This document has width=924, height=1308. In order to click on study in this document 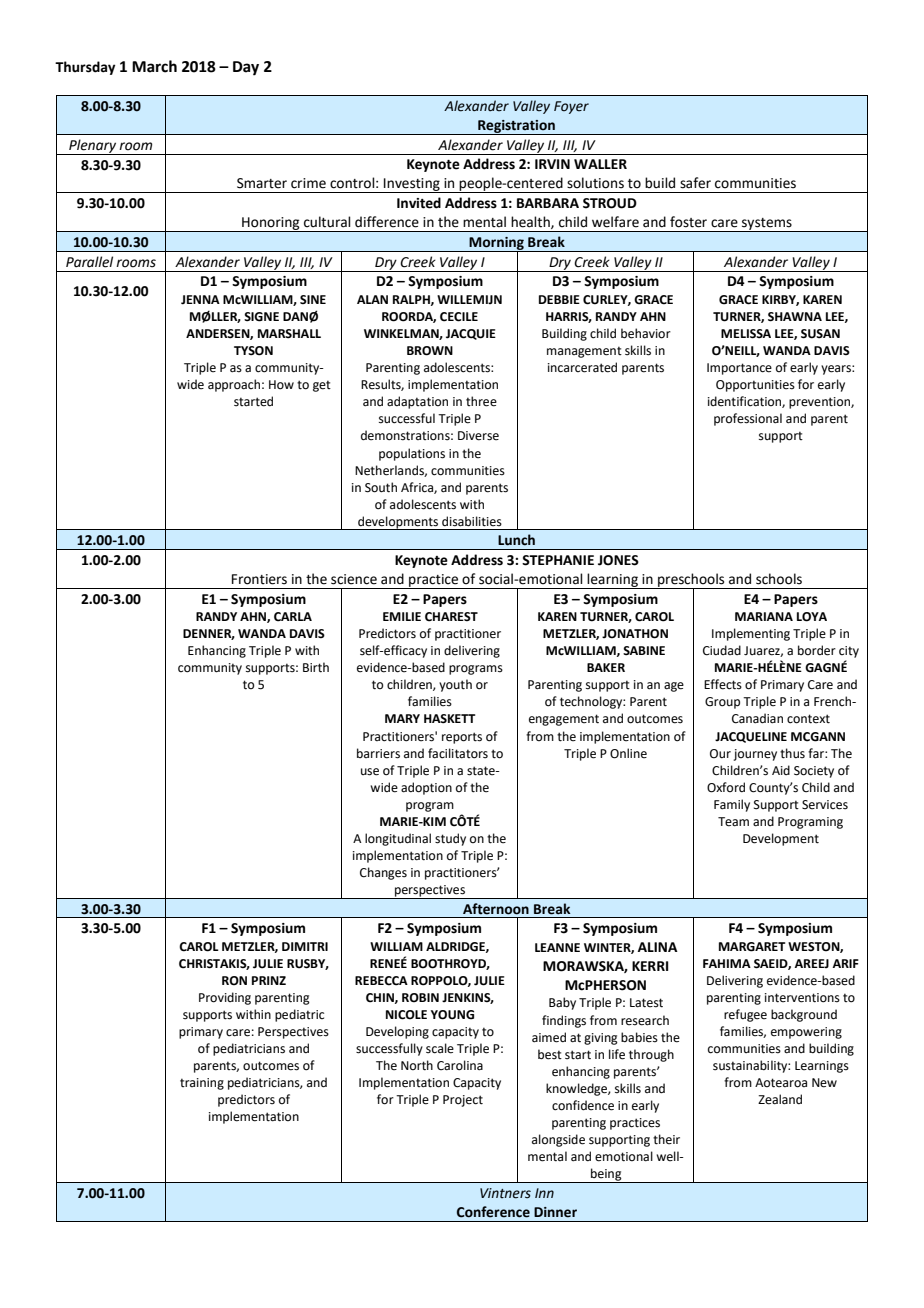, I will do `click(450, 839)`.
